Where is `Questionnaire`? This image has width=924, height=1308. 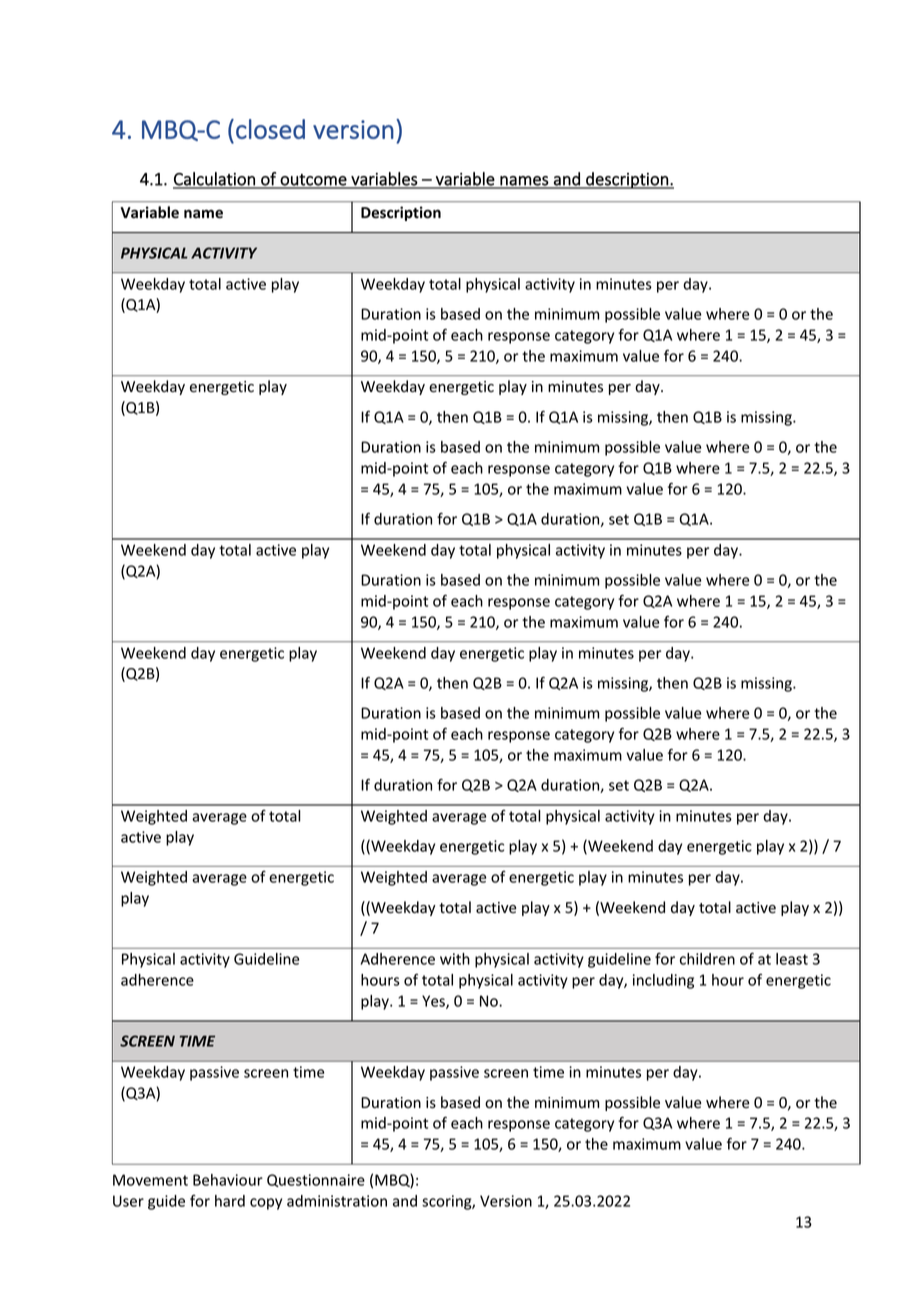
Questionnaire is located at coordinates (316, 1180).
